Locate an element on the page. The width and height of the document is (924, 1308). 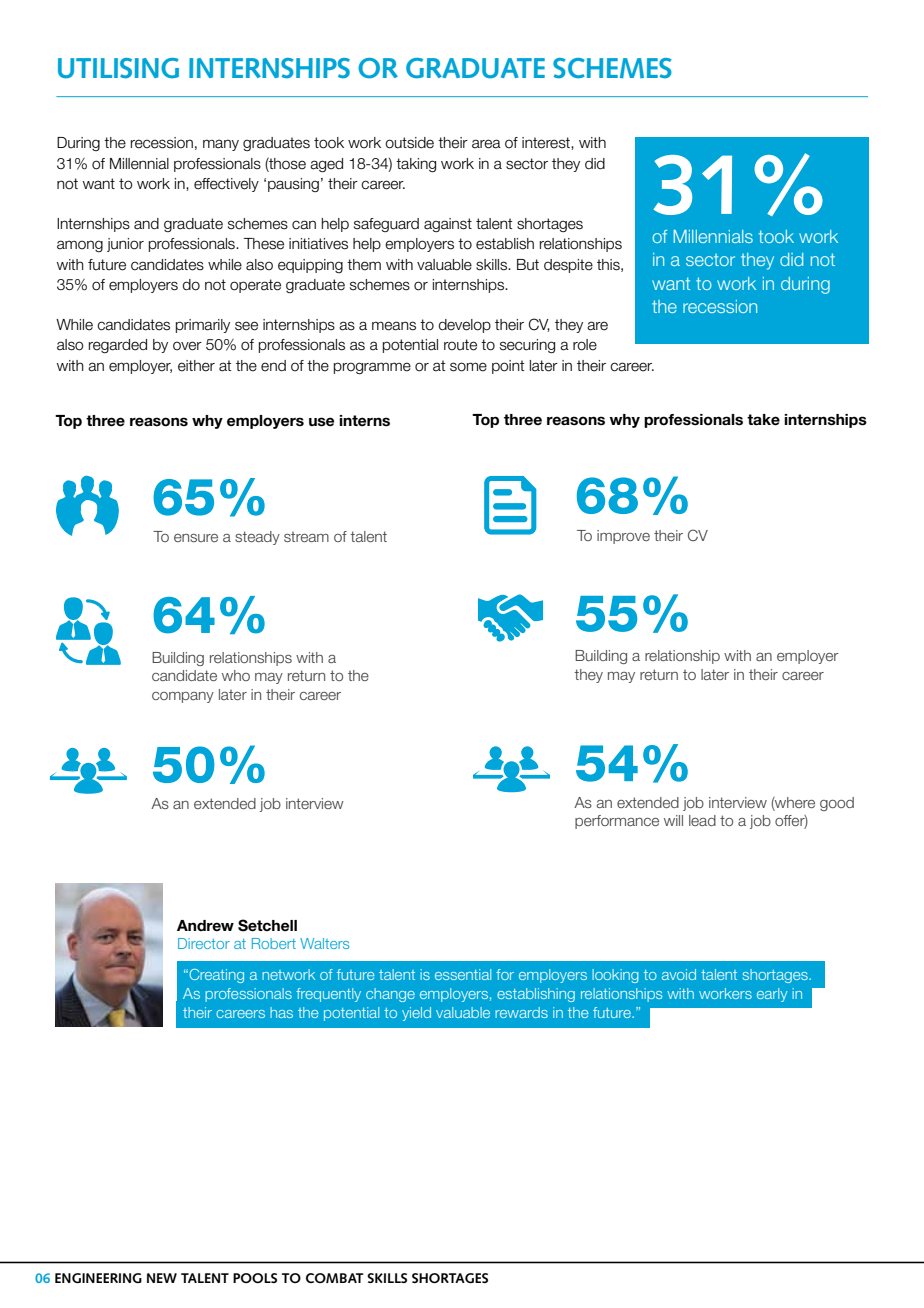
good is located at coordinates (837, 804).
